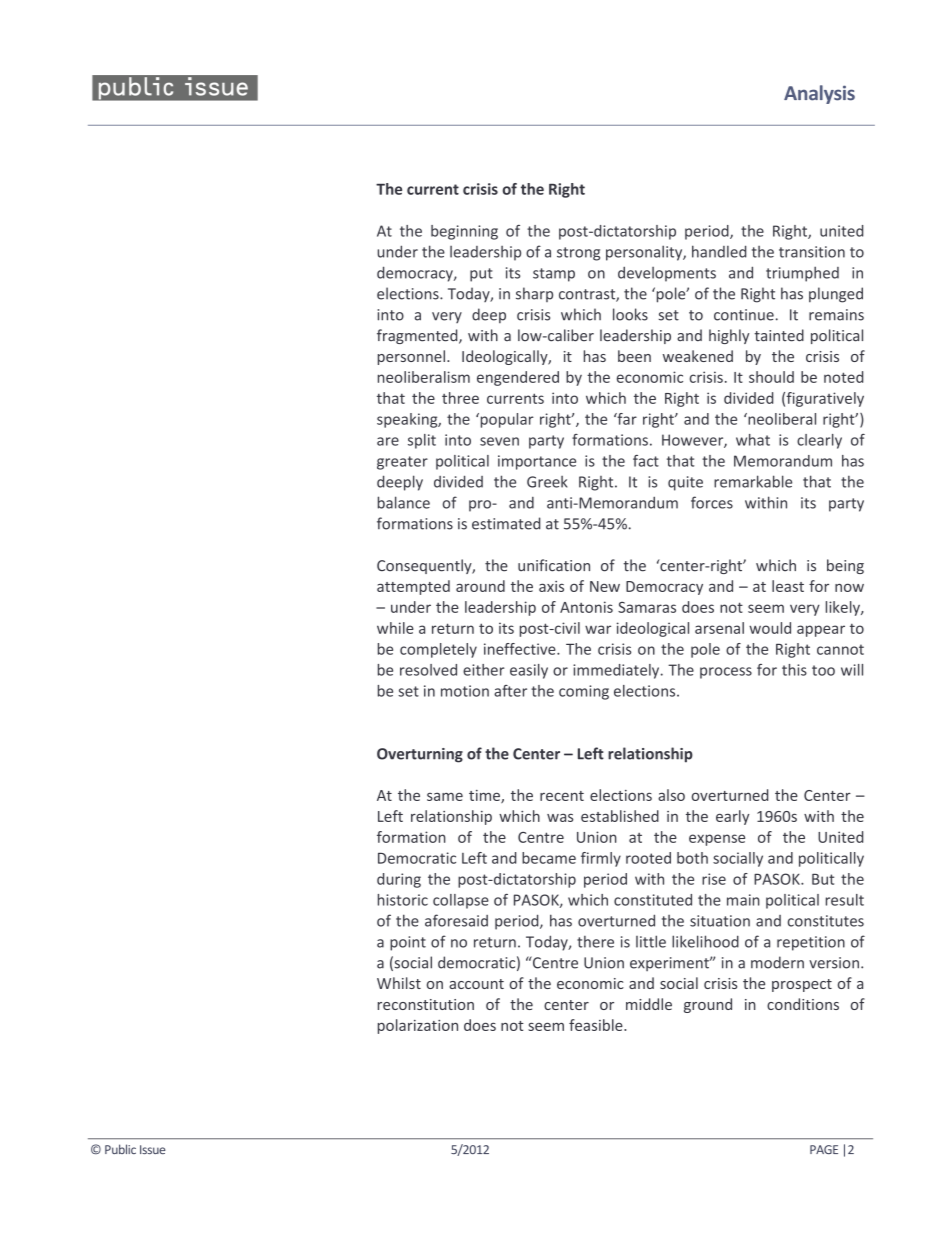 The width and height of the screenshot is (952, 1233). What do you see at coordinates (485, 796) in the screenshot?
I see `time` at bounding box center [485, 796].
